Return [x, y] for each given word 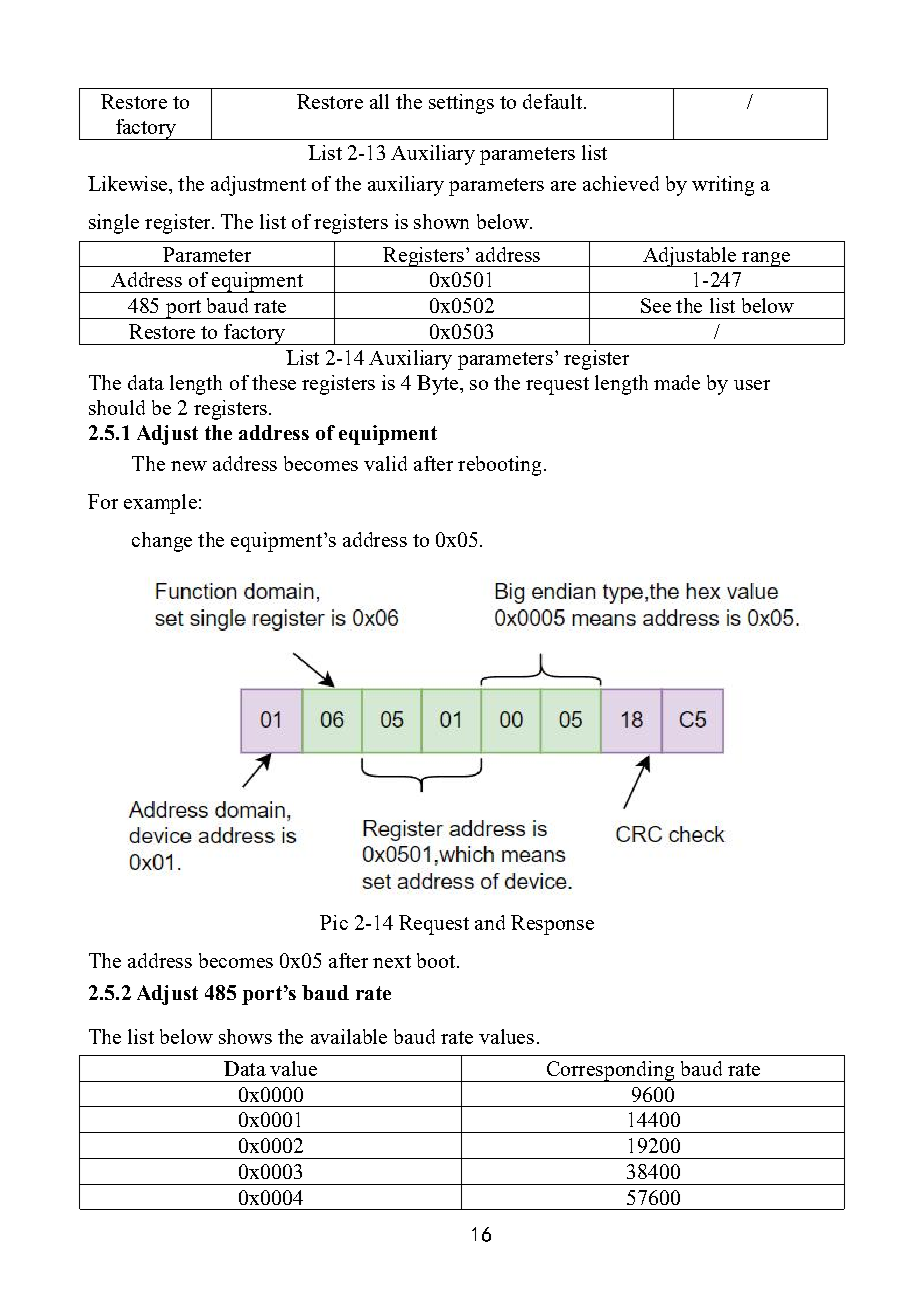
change [162, 542]
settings [461, 104]
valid [385, 463]
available [349, 1036]
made [677, 382]
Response [552, 925]
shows [245, 1036]
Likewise [127, 183]
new [189, 466]
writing [723, 186]
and [490, 922]
